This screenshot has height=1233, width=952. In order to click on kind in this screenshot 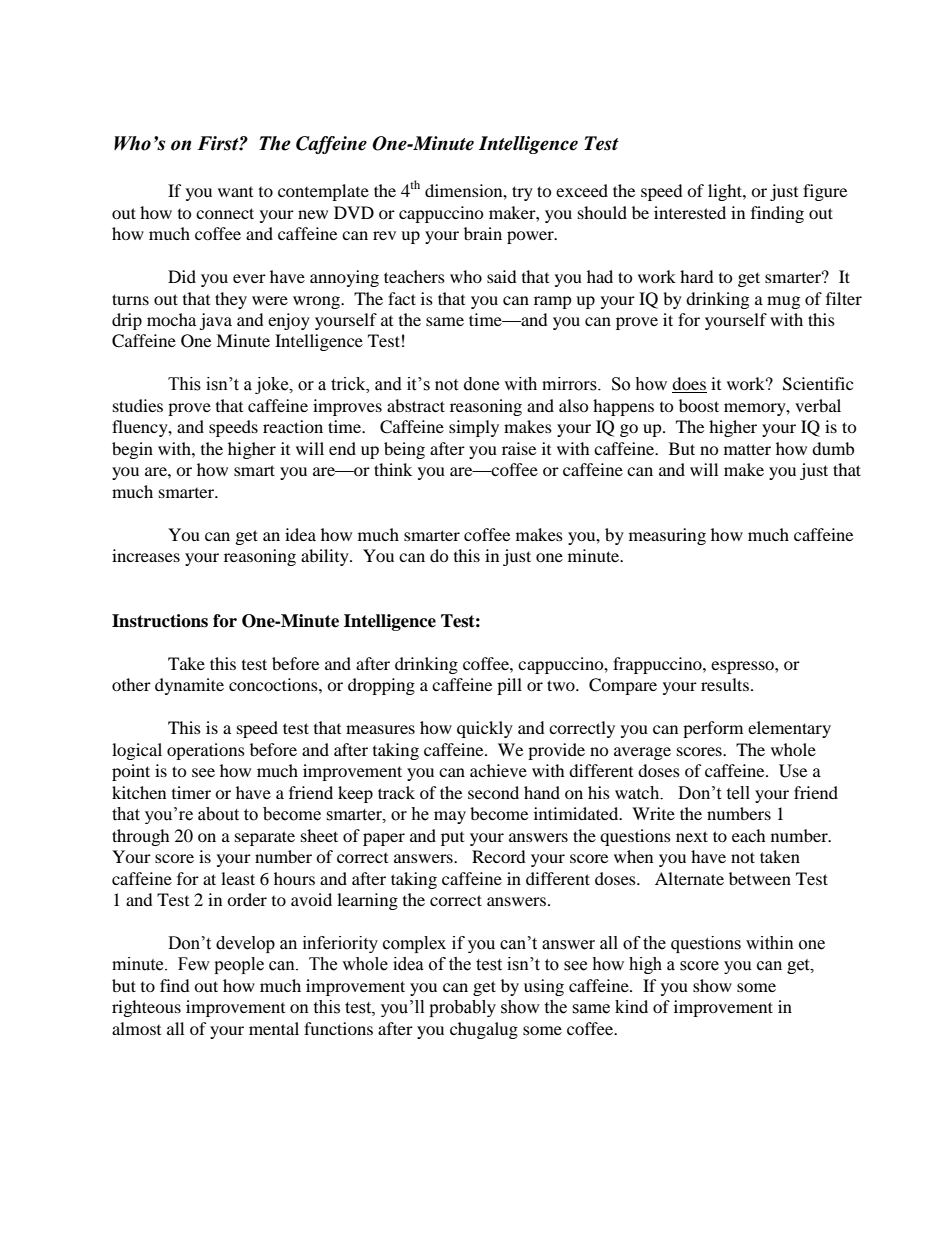, I will do `click(631, 1006)`.
